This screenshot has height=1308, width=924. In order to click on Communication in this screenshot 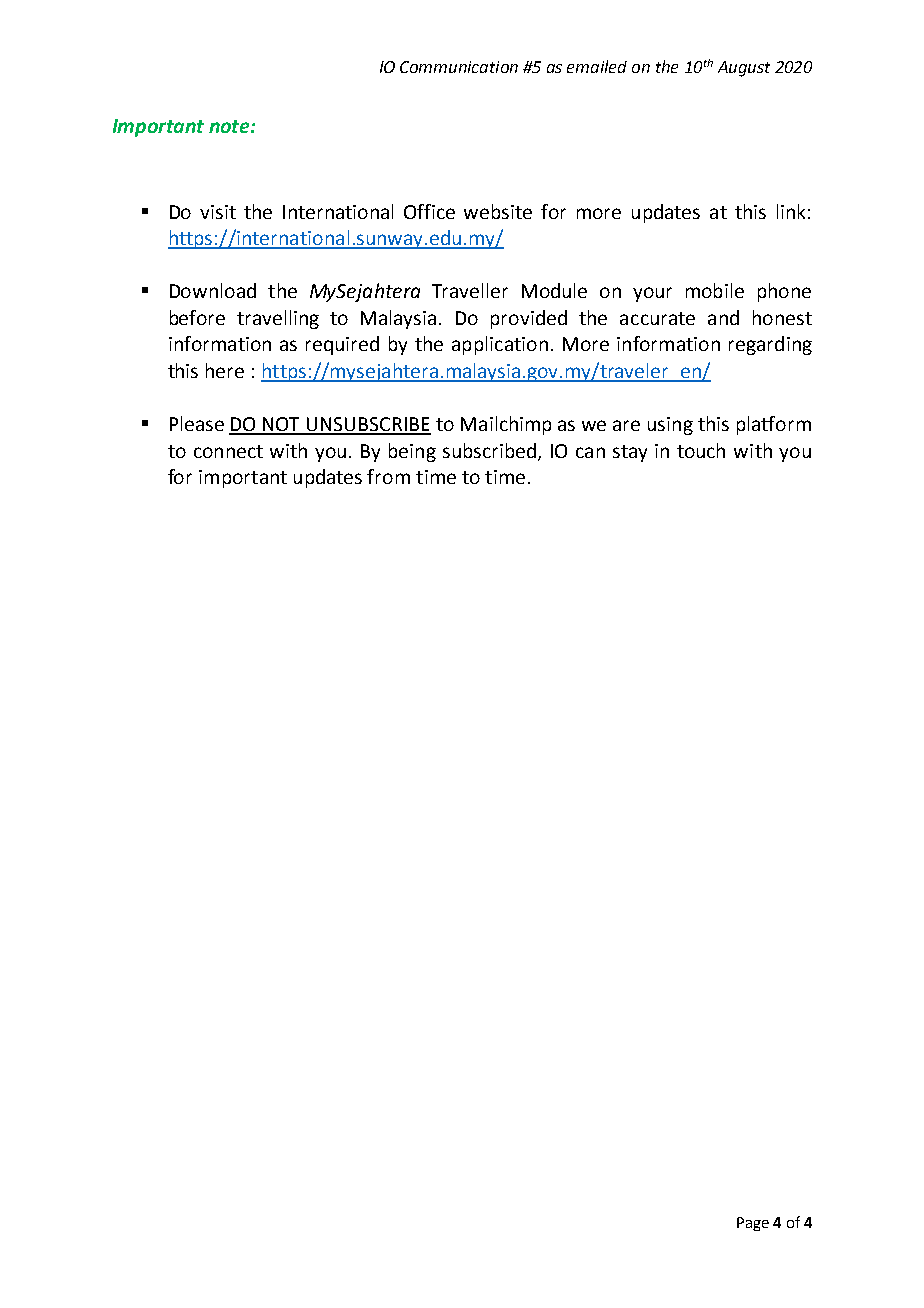, I will do `click(459, 67)`.
